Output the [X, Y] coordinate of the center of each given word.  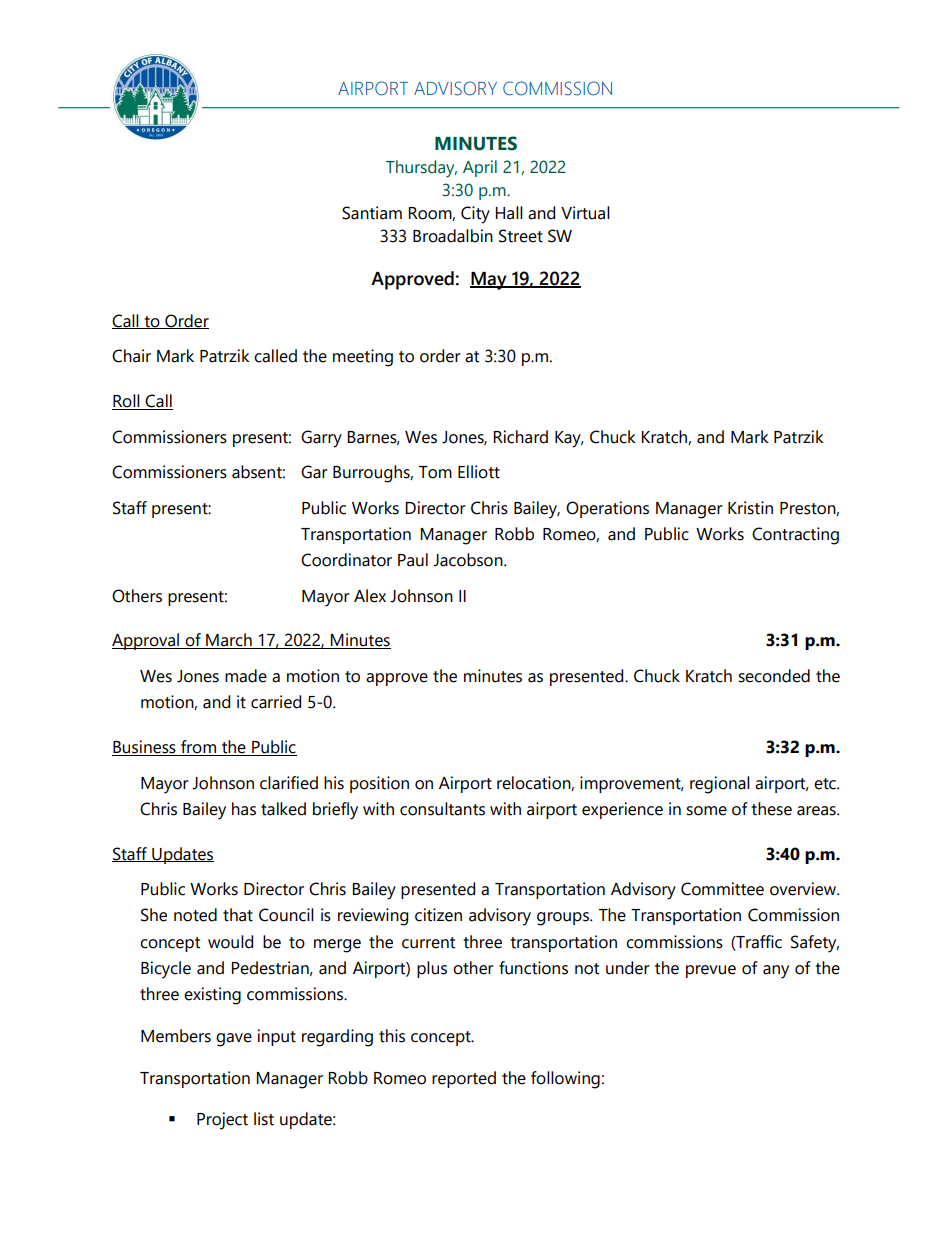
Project [222, 1121]
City [475, 215]
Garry [321, 439]
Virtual [585, 213]
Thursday [421, 169]
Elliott [479, 472]
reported [464, 1079]
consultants [442, 809]
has [244, 809]
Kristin [750, 508]
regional [720, 785]
